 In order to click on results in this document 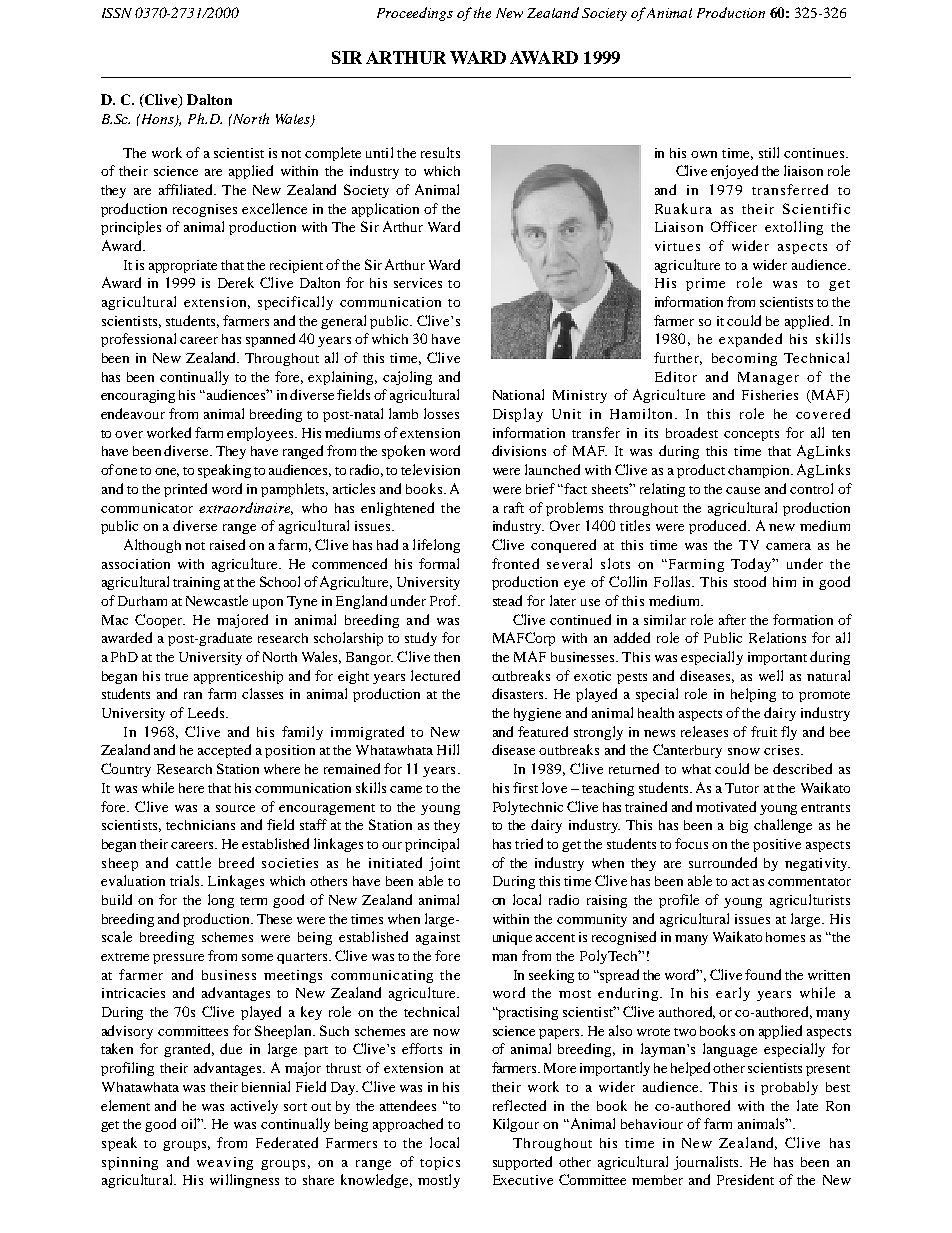, I will do `click(440, 152)`.
